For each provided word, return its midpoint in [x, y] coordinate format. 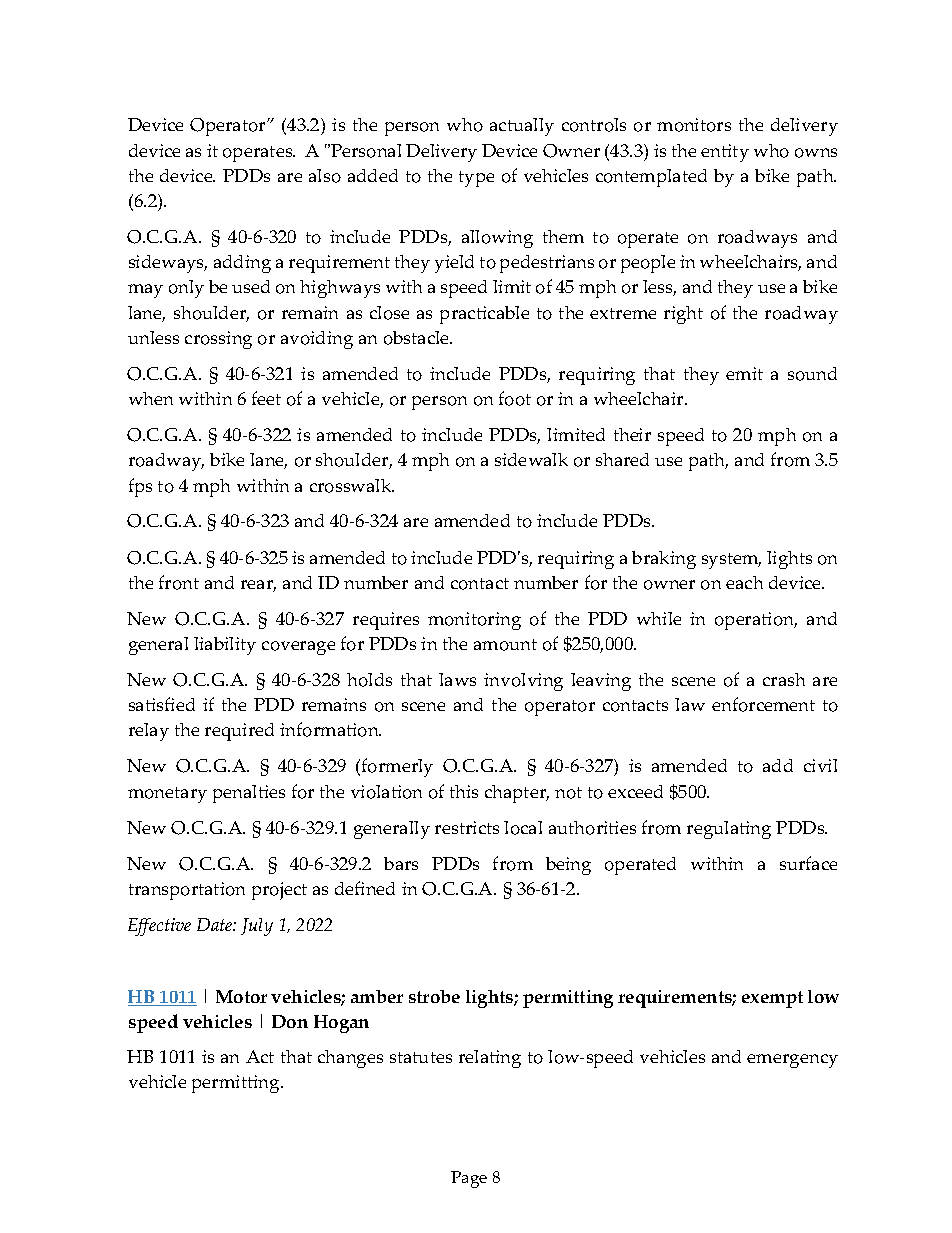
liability [225, 646]
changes [350, 1059]
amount [505, 645]
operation [756, 621]
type [476, 179]
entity [725, 153]
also [325, 176]
